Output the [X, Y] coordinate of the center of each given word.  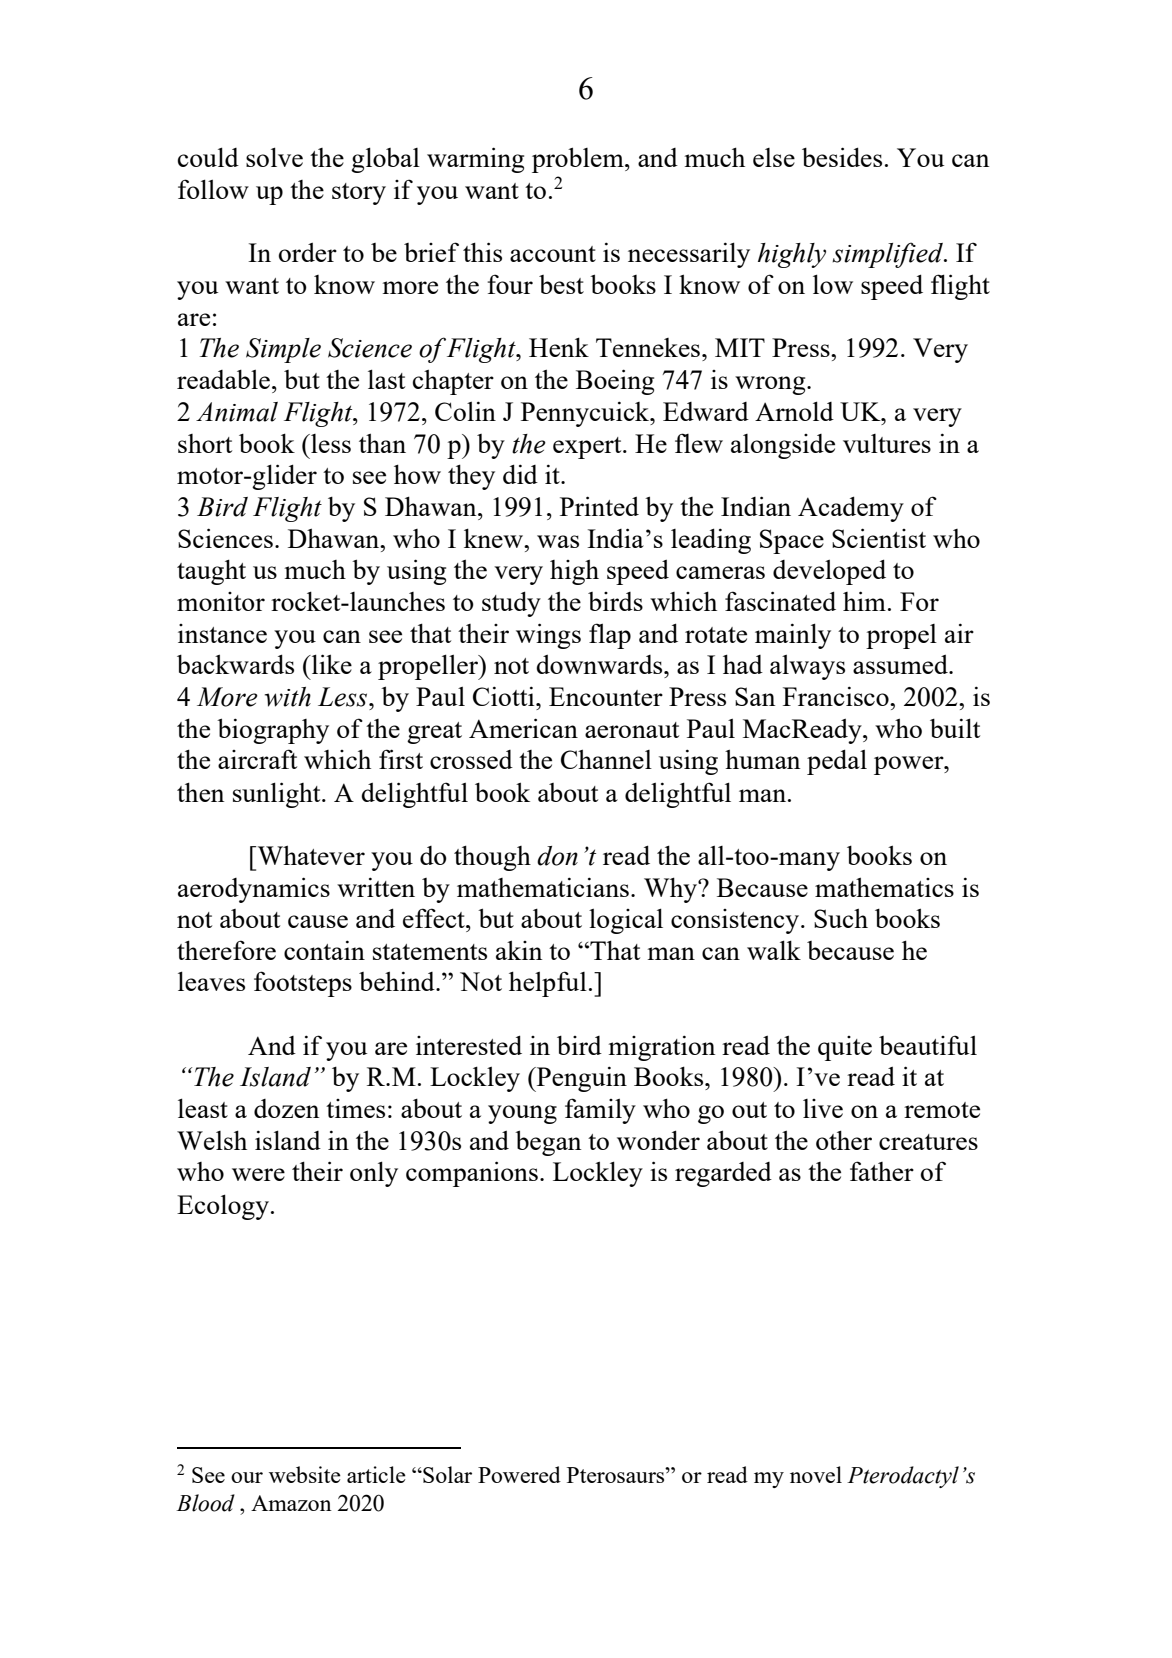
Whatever [310, 855]
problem [579, 160]
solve [274, 157]
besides [842, 157]
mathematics [884, 887]
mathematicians [543, 887]
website [305, 1474]
